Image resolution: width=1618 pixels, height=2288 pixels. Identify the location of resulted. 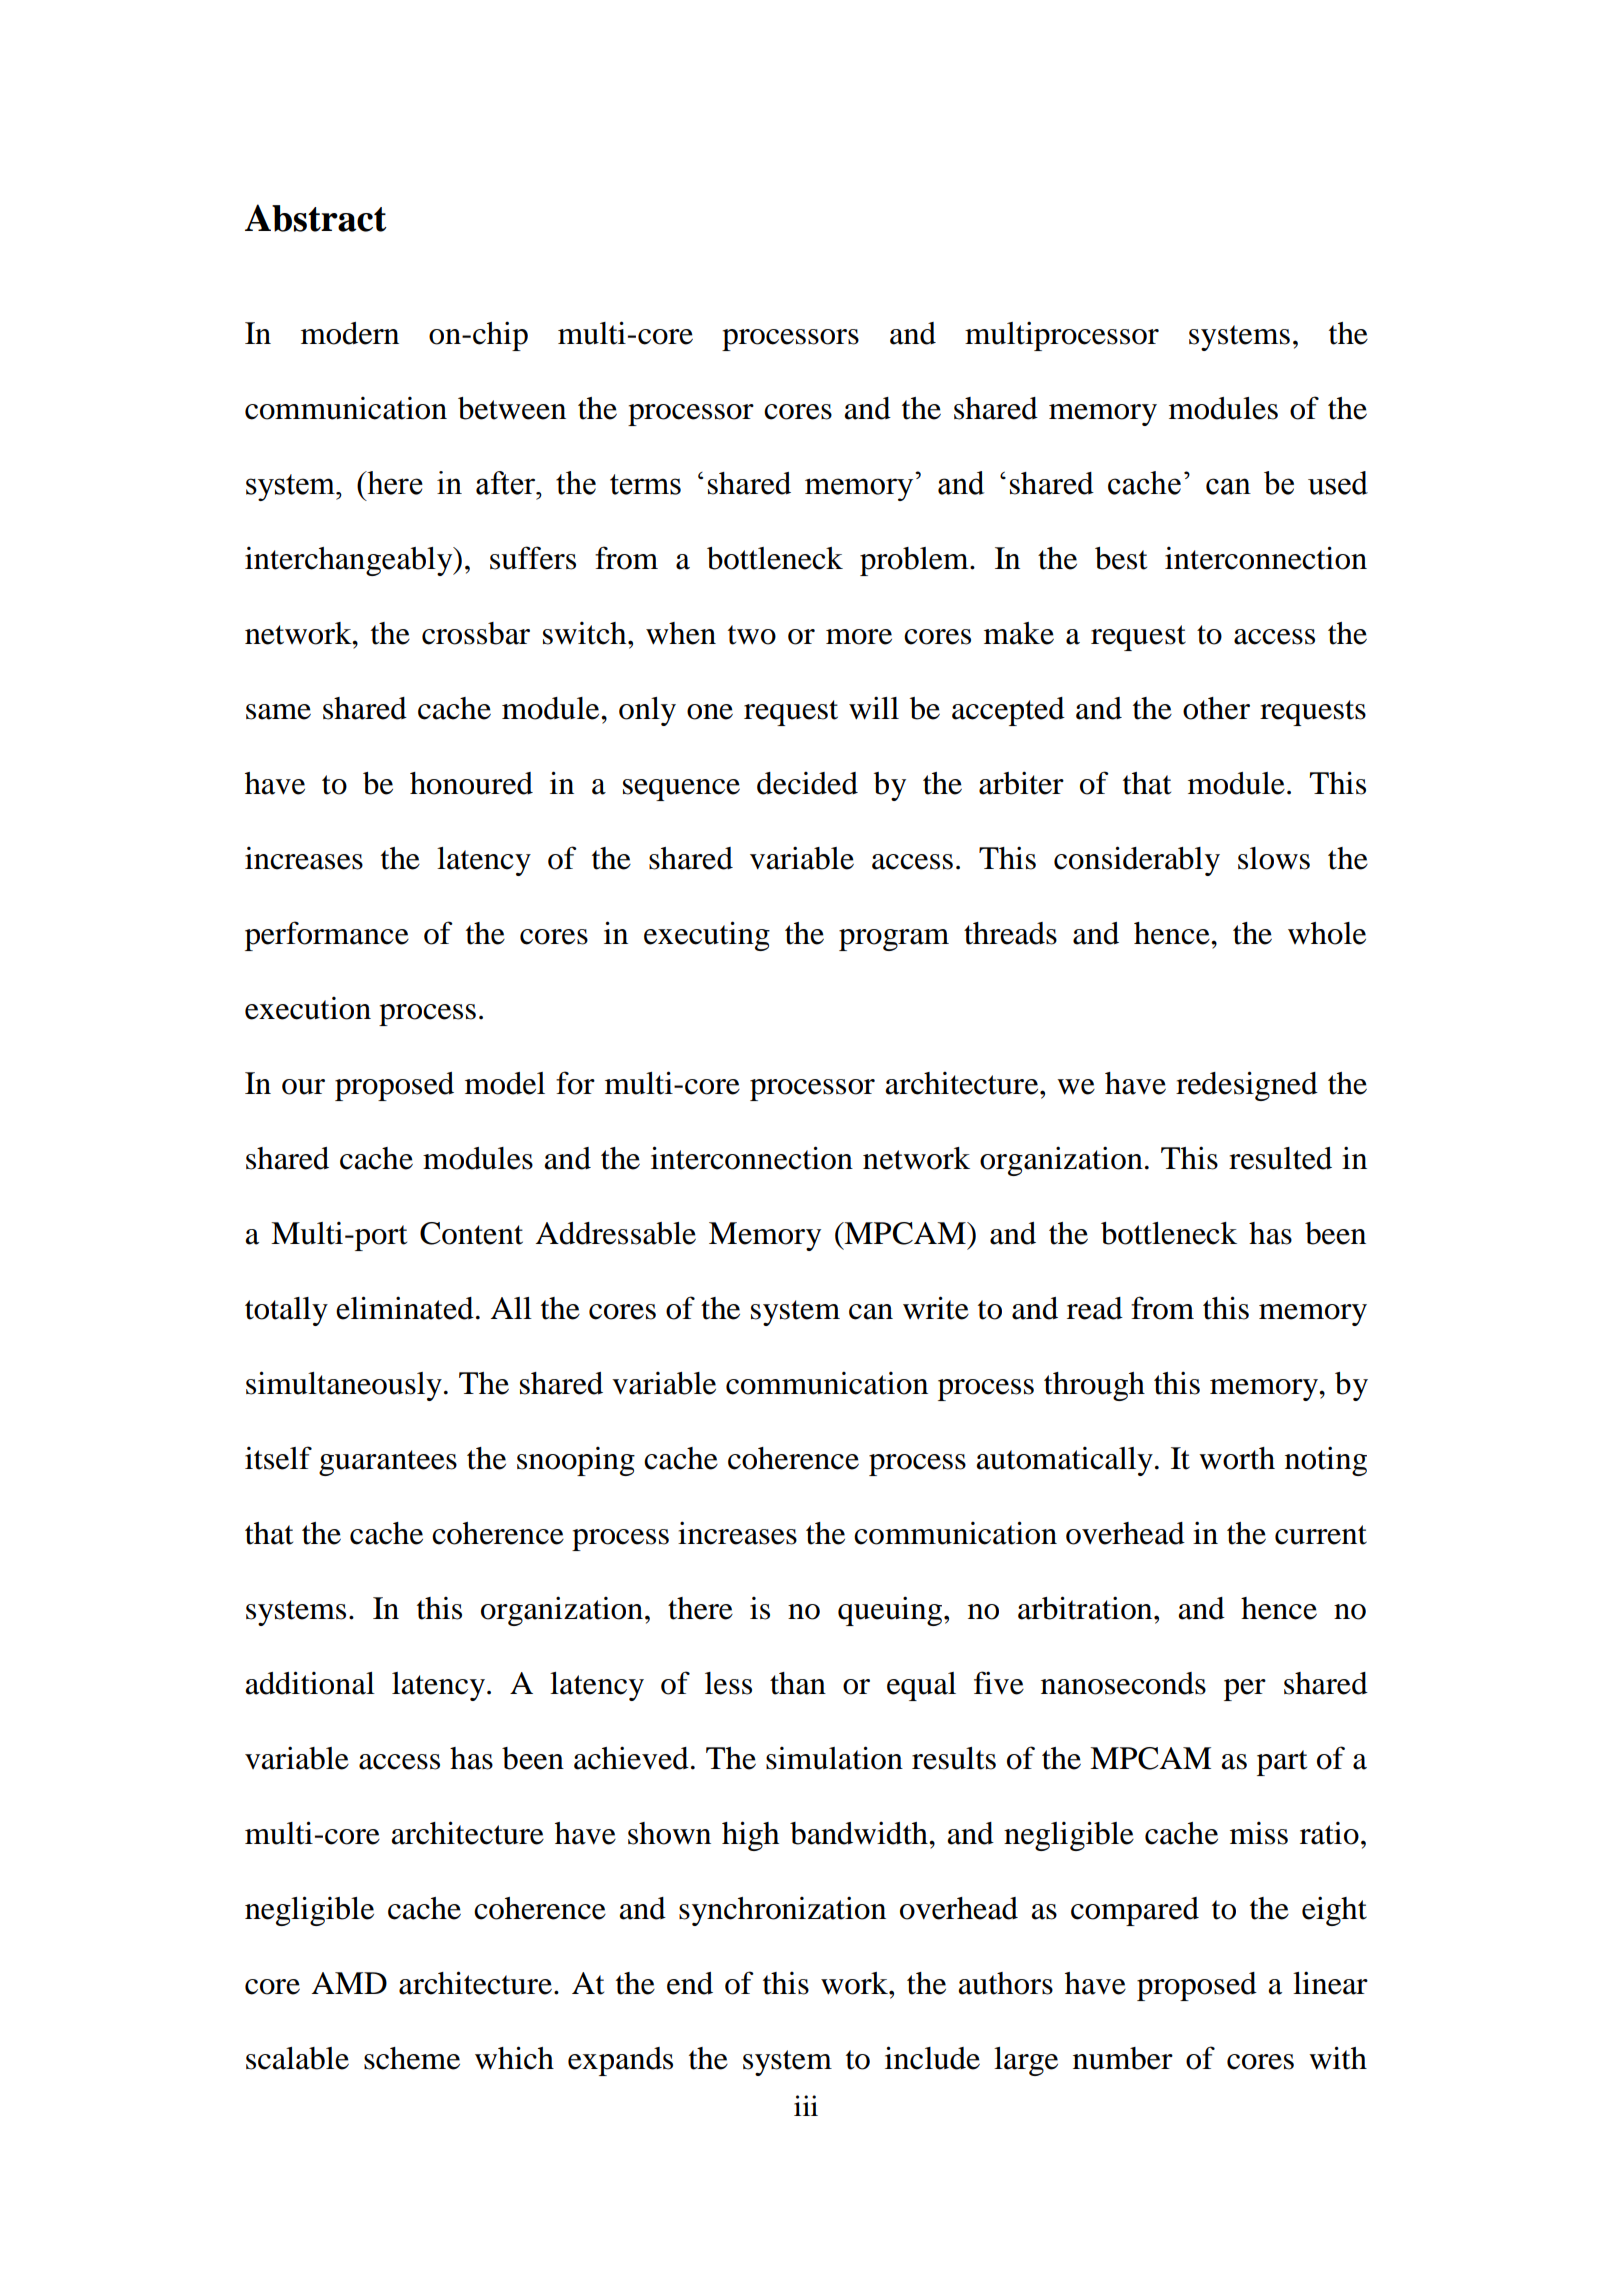
(1280, 1158).
